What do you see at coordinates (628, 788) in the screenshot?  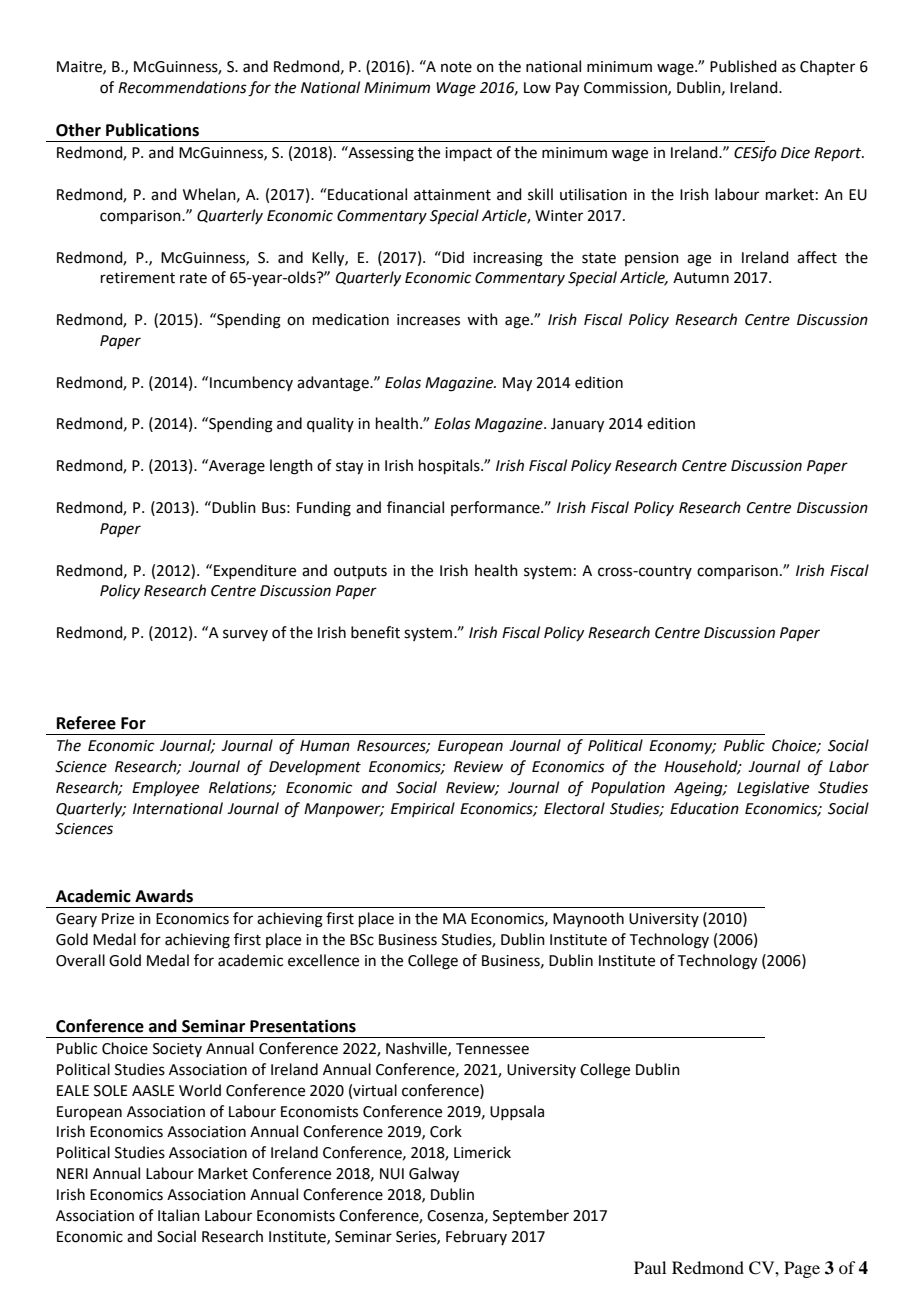 I see `Population` at bounding box center [628, 788].
